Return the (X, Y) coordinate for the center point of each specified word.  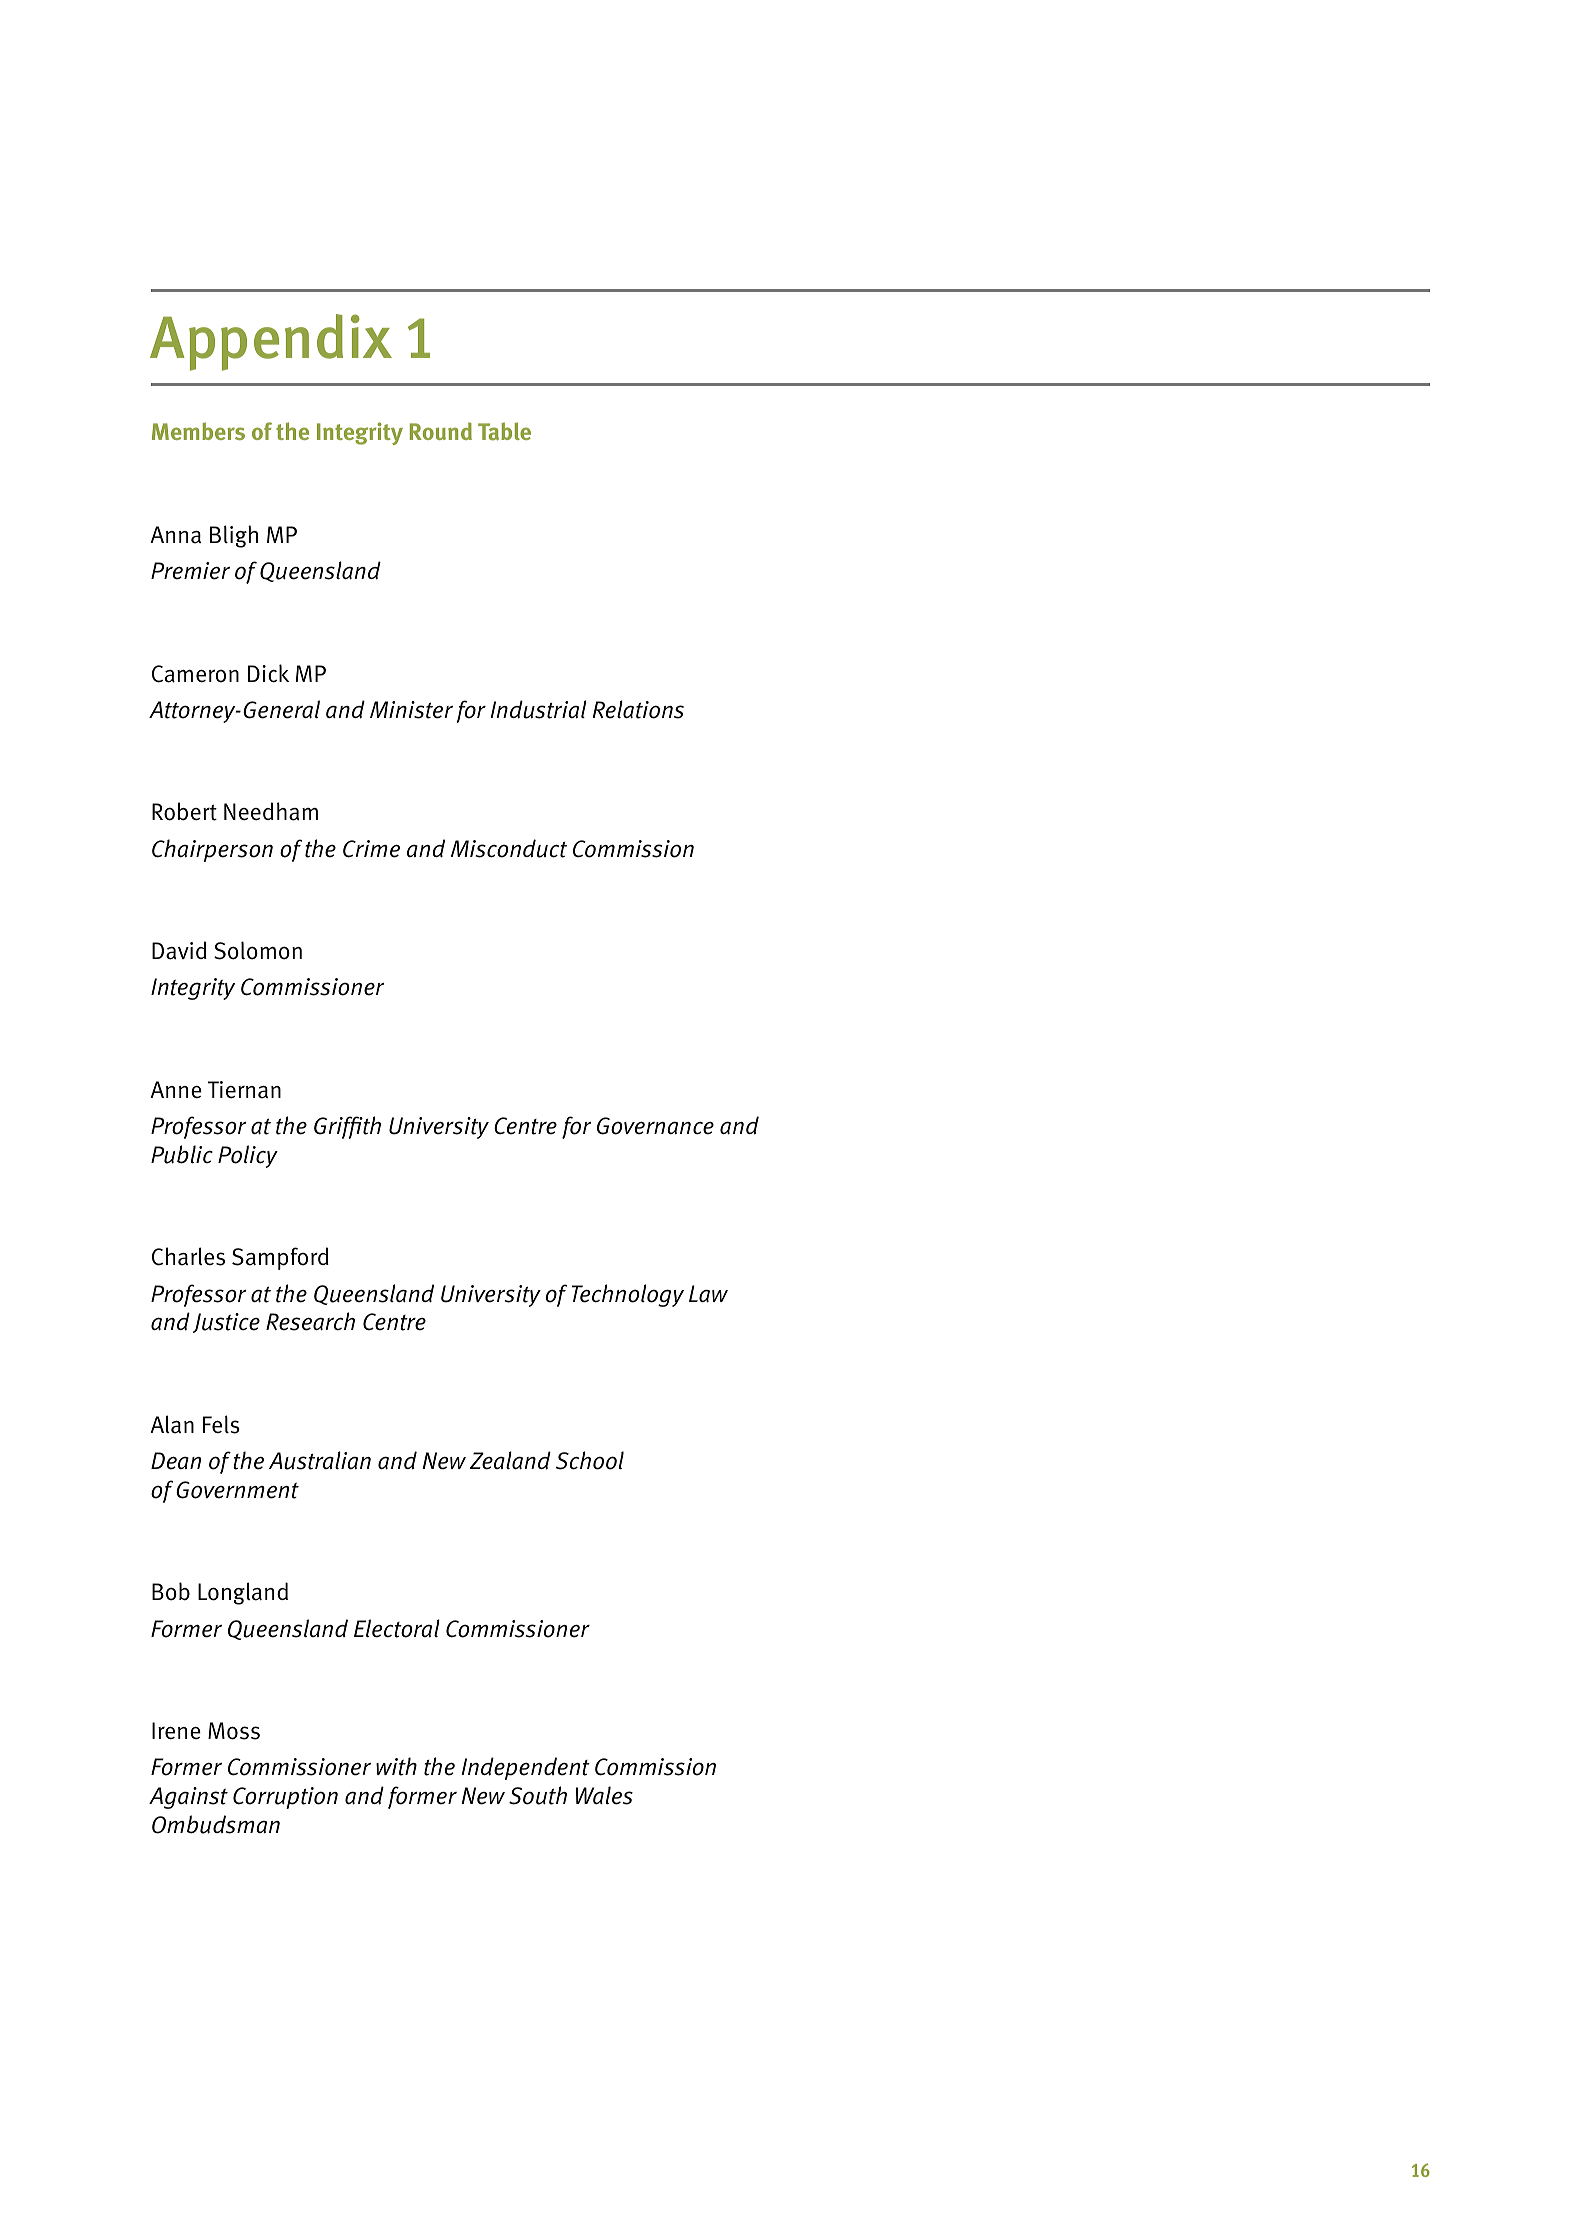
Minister (411, 710)
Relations (638, 709)
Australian (320, 1460)
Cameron (195, 674)
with (396, 1766)
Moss (234, 1731)
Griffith (347, 1127)
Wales (604, 1795)
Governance (655, 1126)
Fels (221, 1424)
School (590, 1460)
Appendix (271, 342)
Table (504, 431)
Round (441, 431)
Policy (248, 1156)
